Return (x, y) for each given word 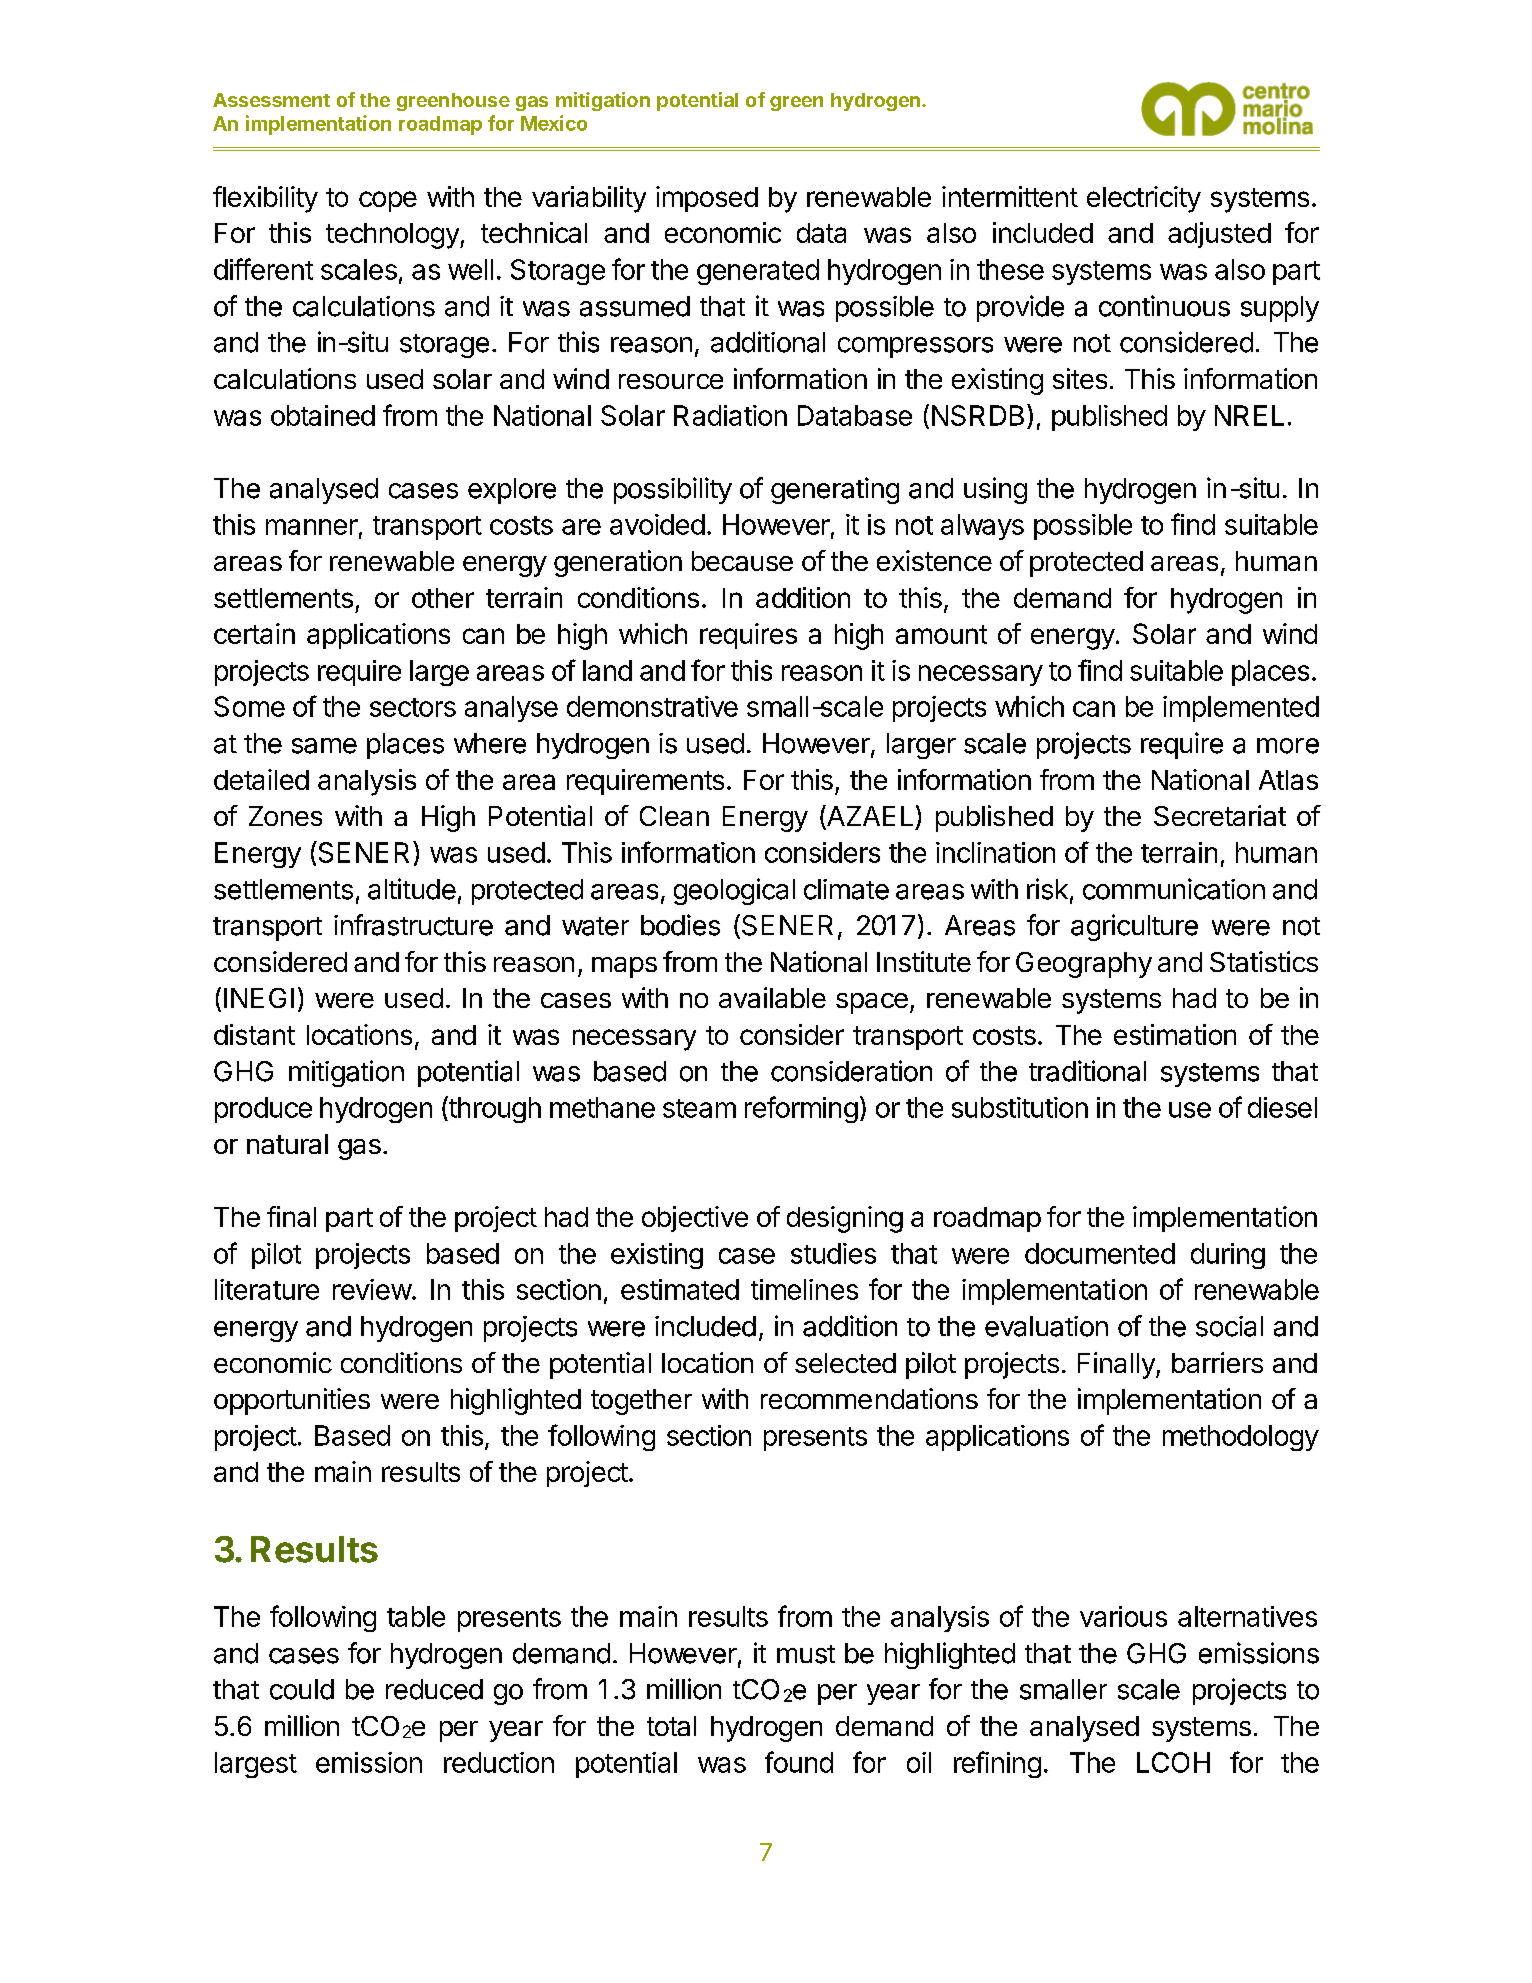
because (742, 561)
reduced (434, 1689)
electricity (1144, 199)
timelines (804, 1289)
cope (388, 201)
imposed (707, 199)
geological (734, 891)
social (1229, 1326)
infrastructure (413, 925)
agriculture (1134, 927)
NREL (1249, 415)
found (799, 1762)
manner (312, 527)
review (372, 1289)
